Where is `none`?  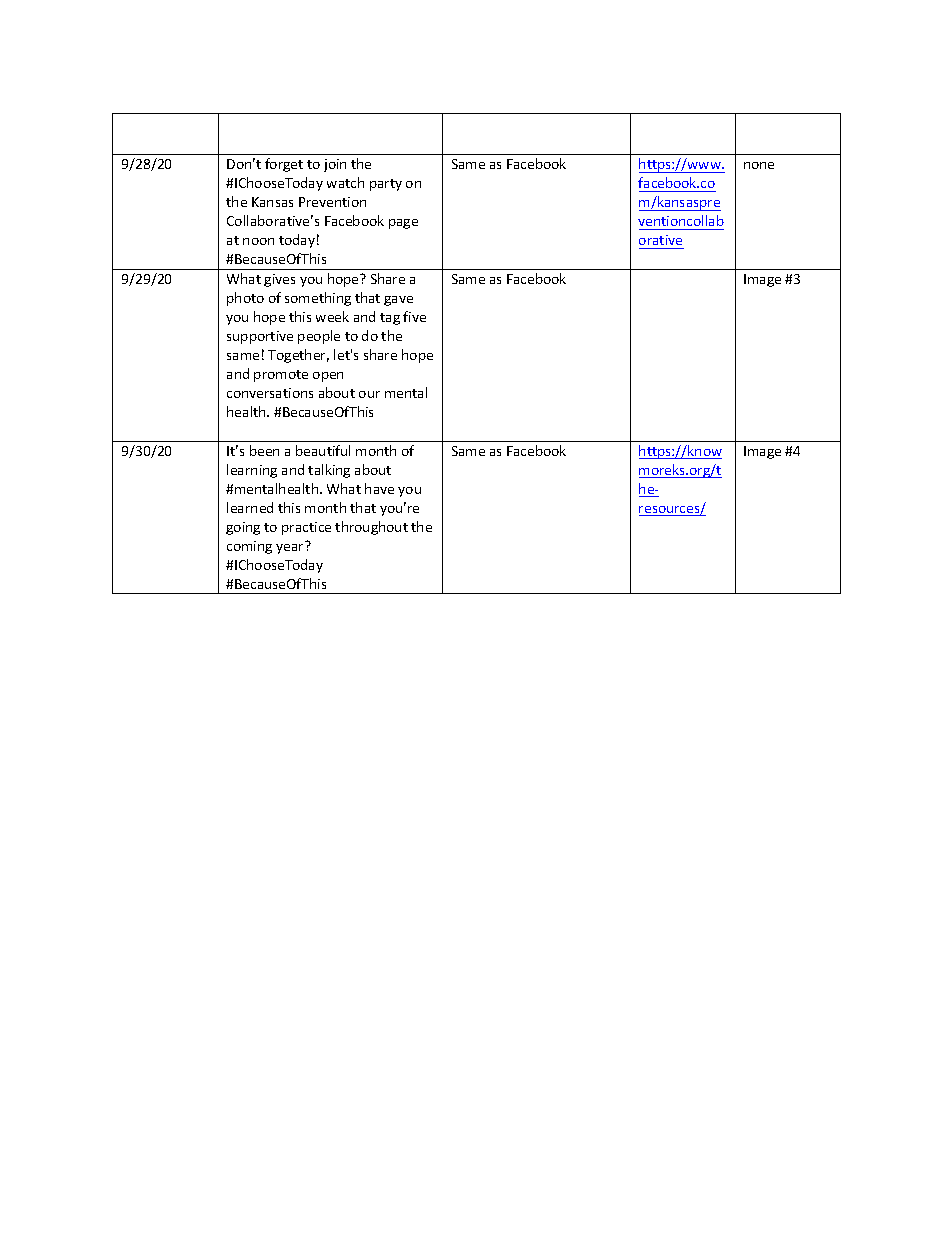
none is located at coordinates (759, 165).
